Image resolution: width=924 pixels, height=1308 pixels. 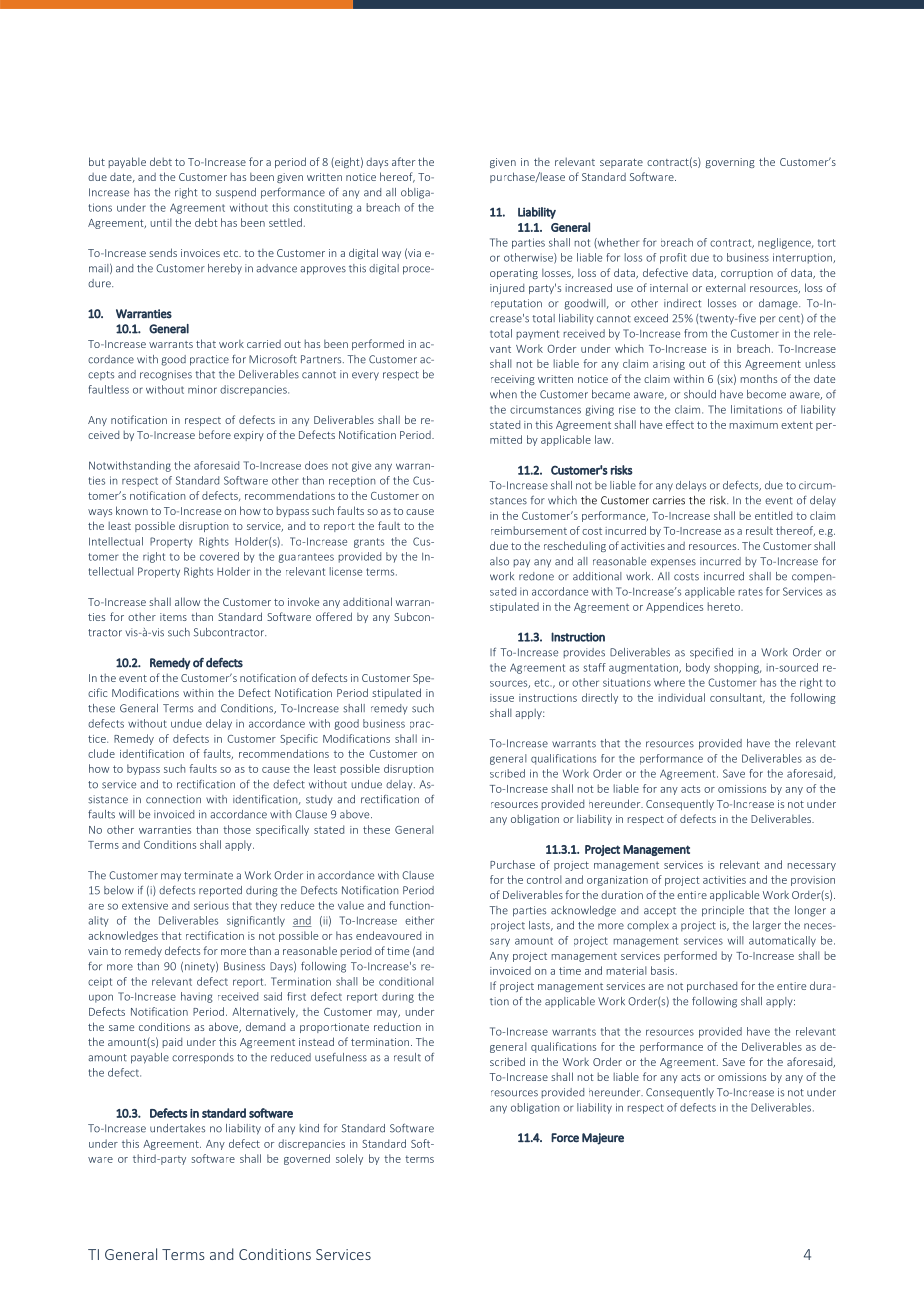 What do you see at coordinates (502, 698) in the screenshot?
I see `issue` at bounding box center [502, 698].
